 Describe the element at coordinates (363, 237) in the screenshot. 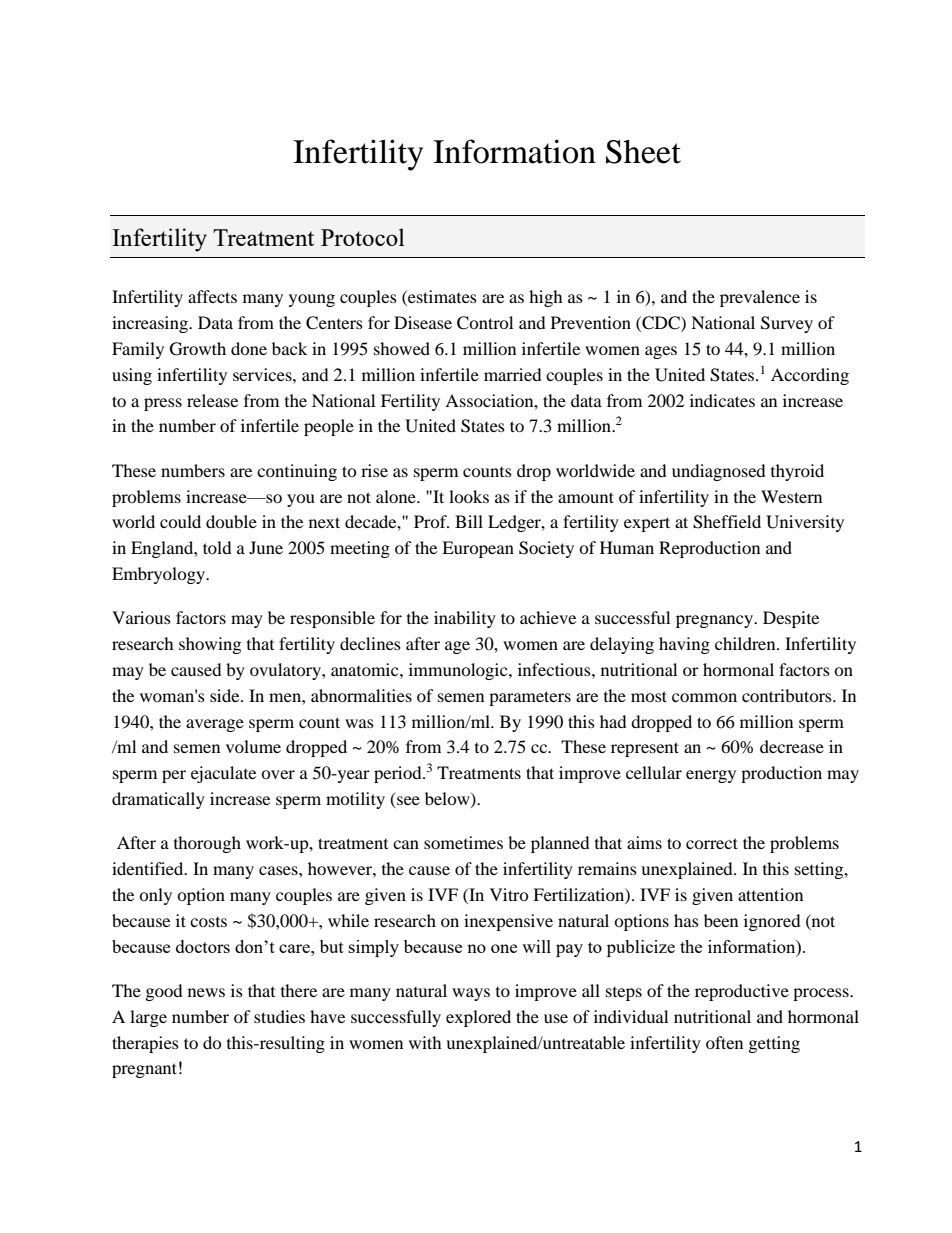

I see `Protocol` at that location.
